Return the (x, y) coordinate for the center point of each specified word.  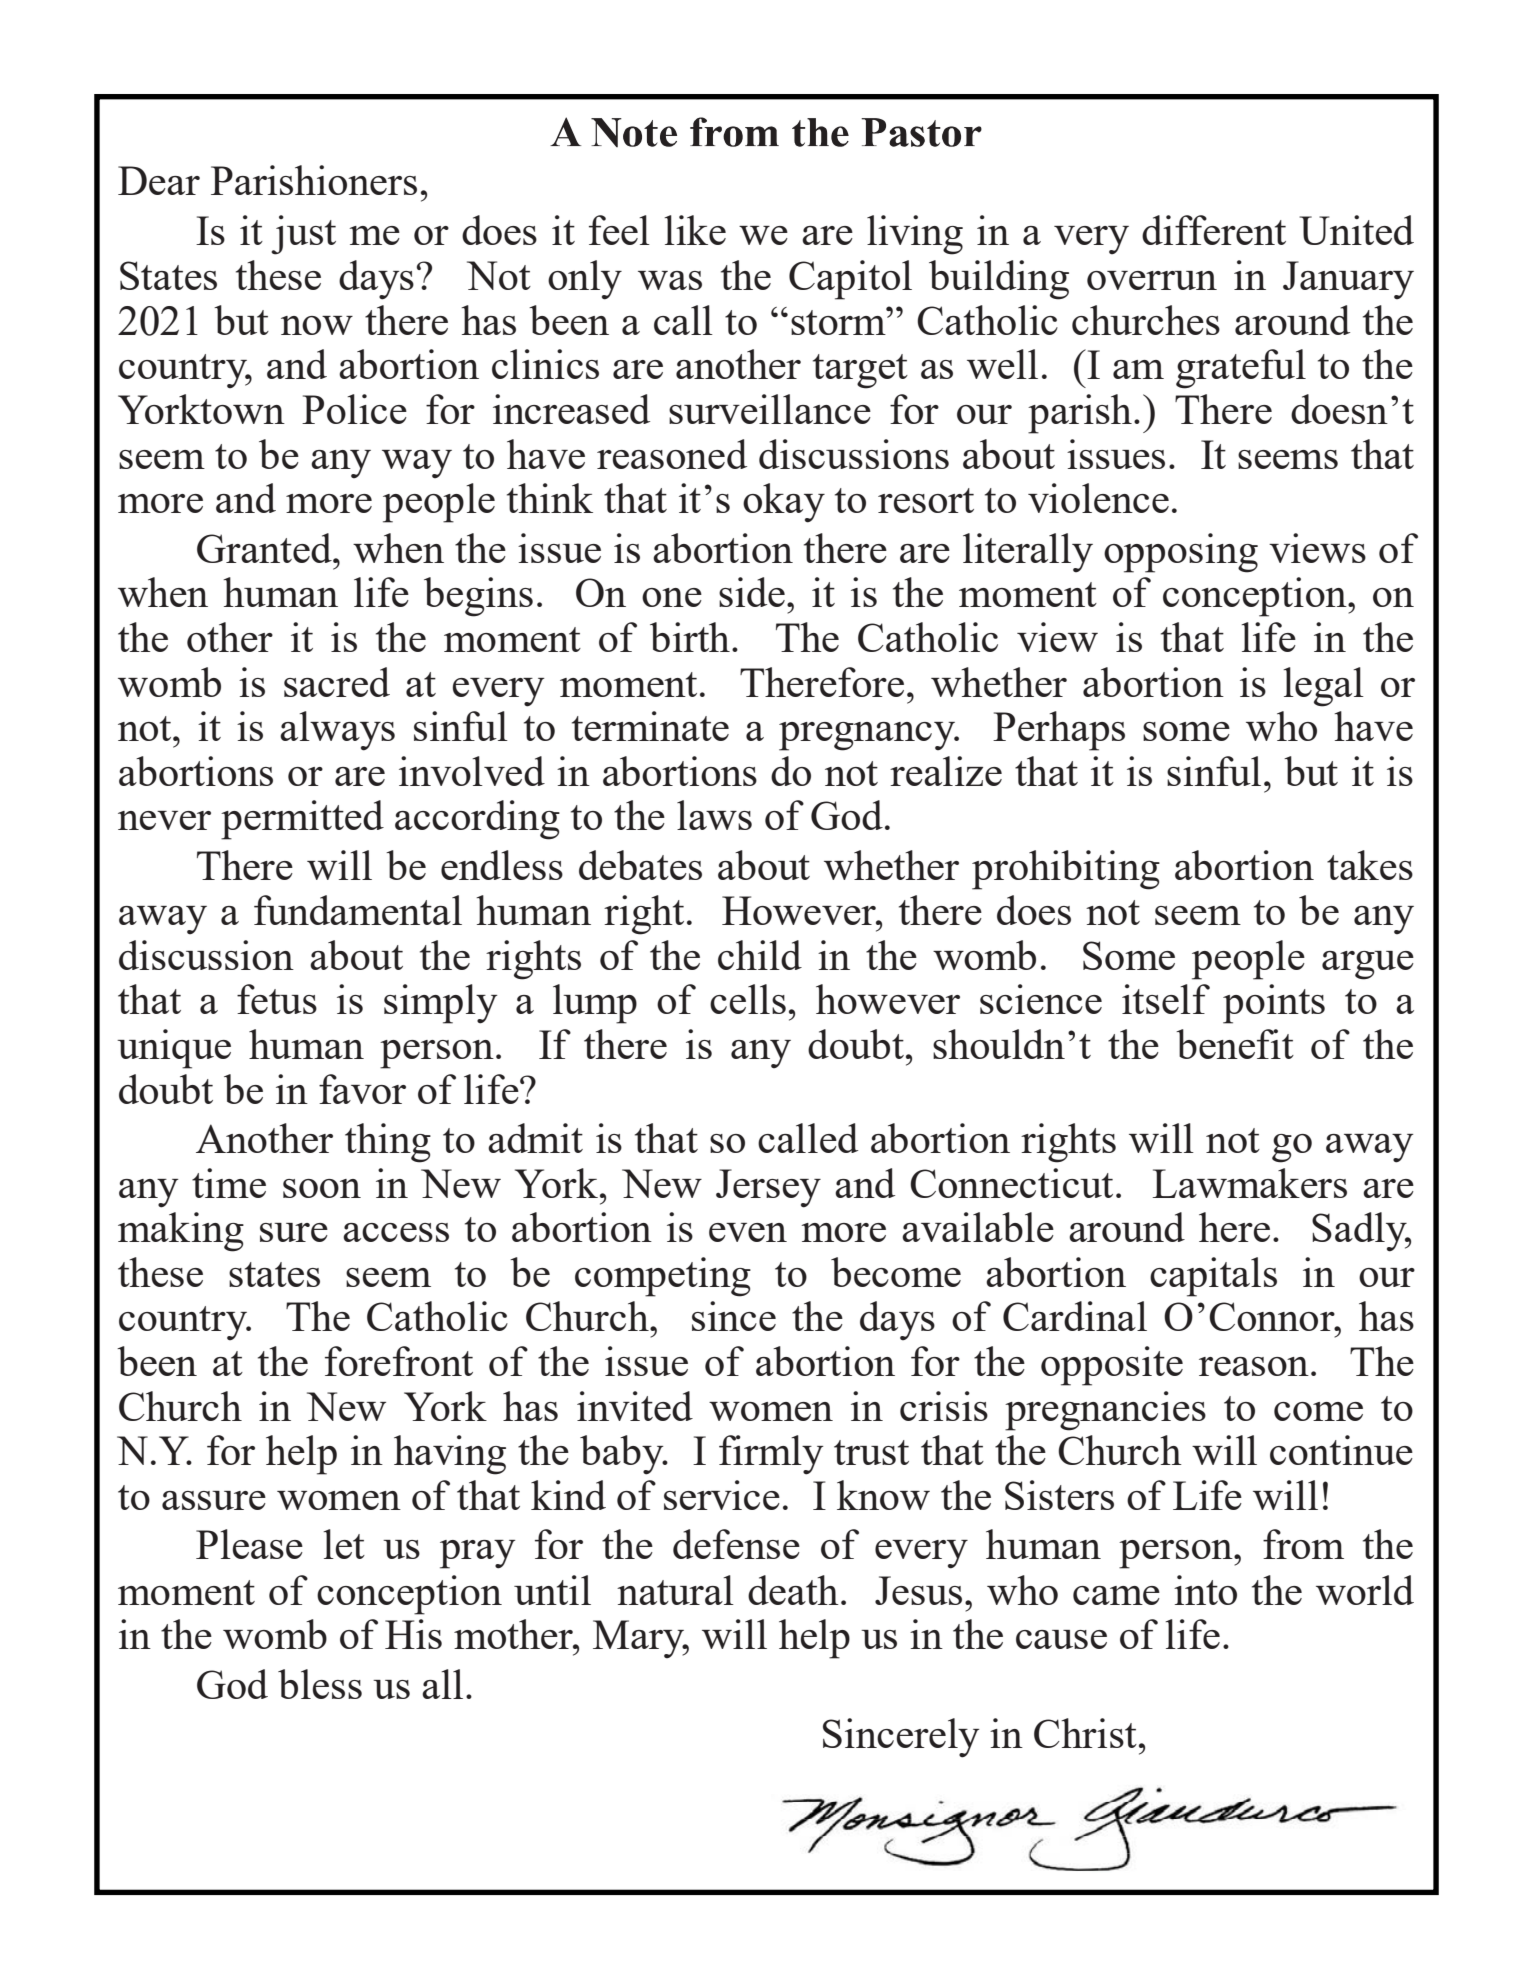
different (1214, 230)
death (793, 1590)
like (695, 230)
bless (320, 1684)
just (303, 235)
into (1205, 1590)
